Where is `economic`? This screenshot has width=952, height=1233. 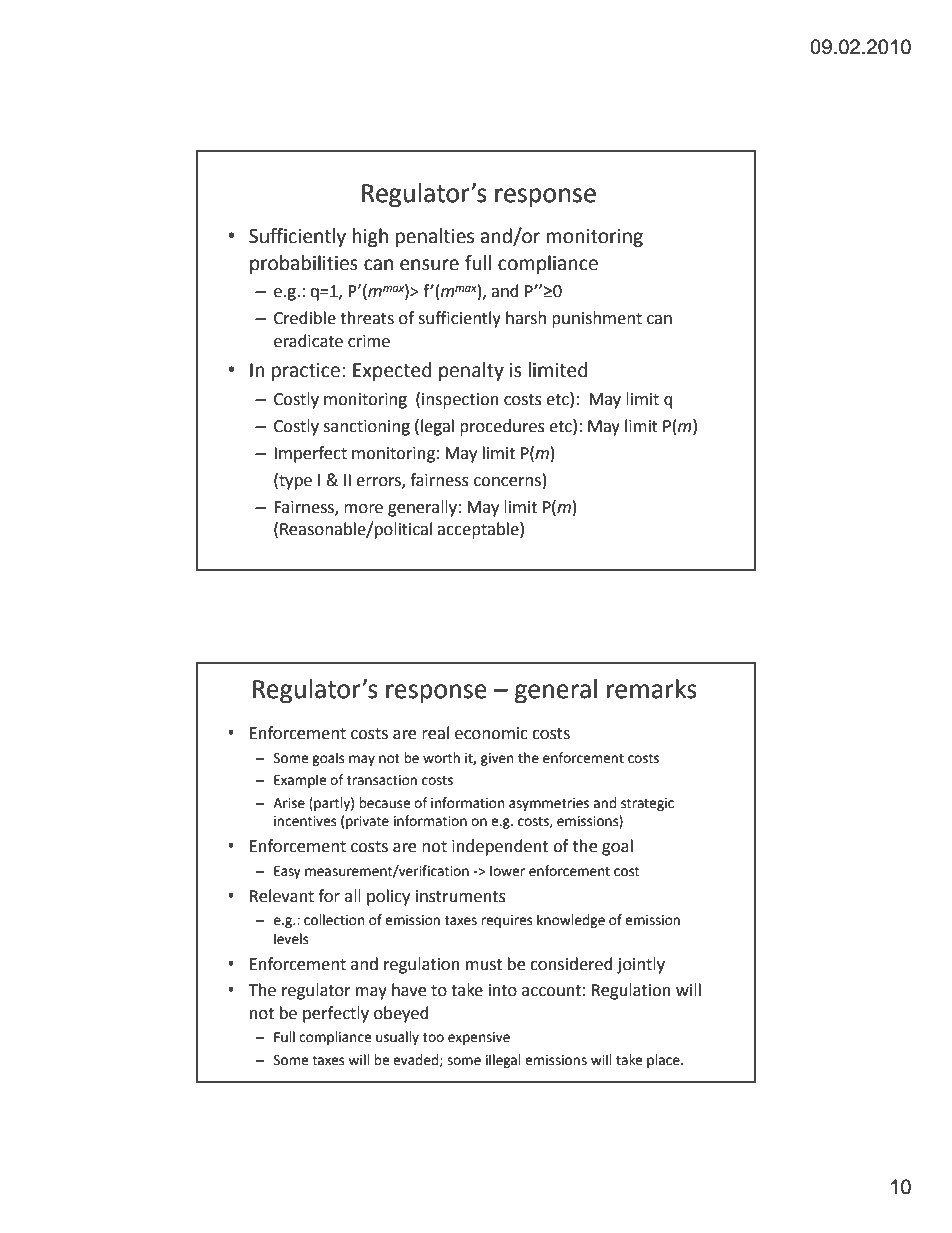
economic is located at coordinates (491, 733).
